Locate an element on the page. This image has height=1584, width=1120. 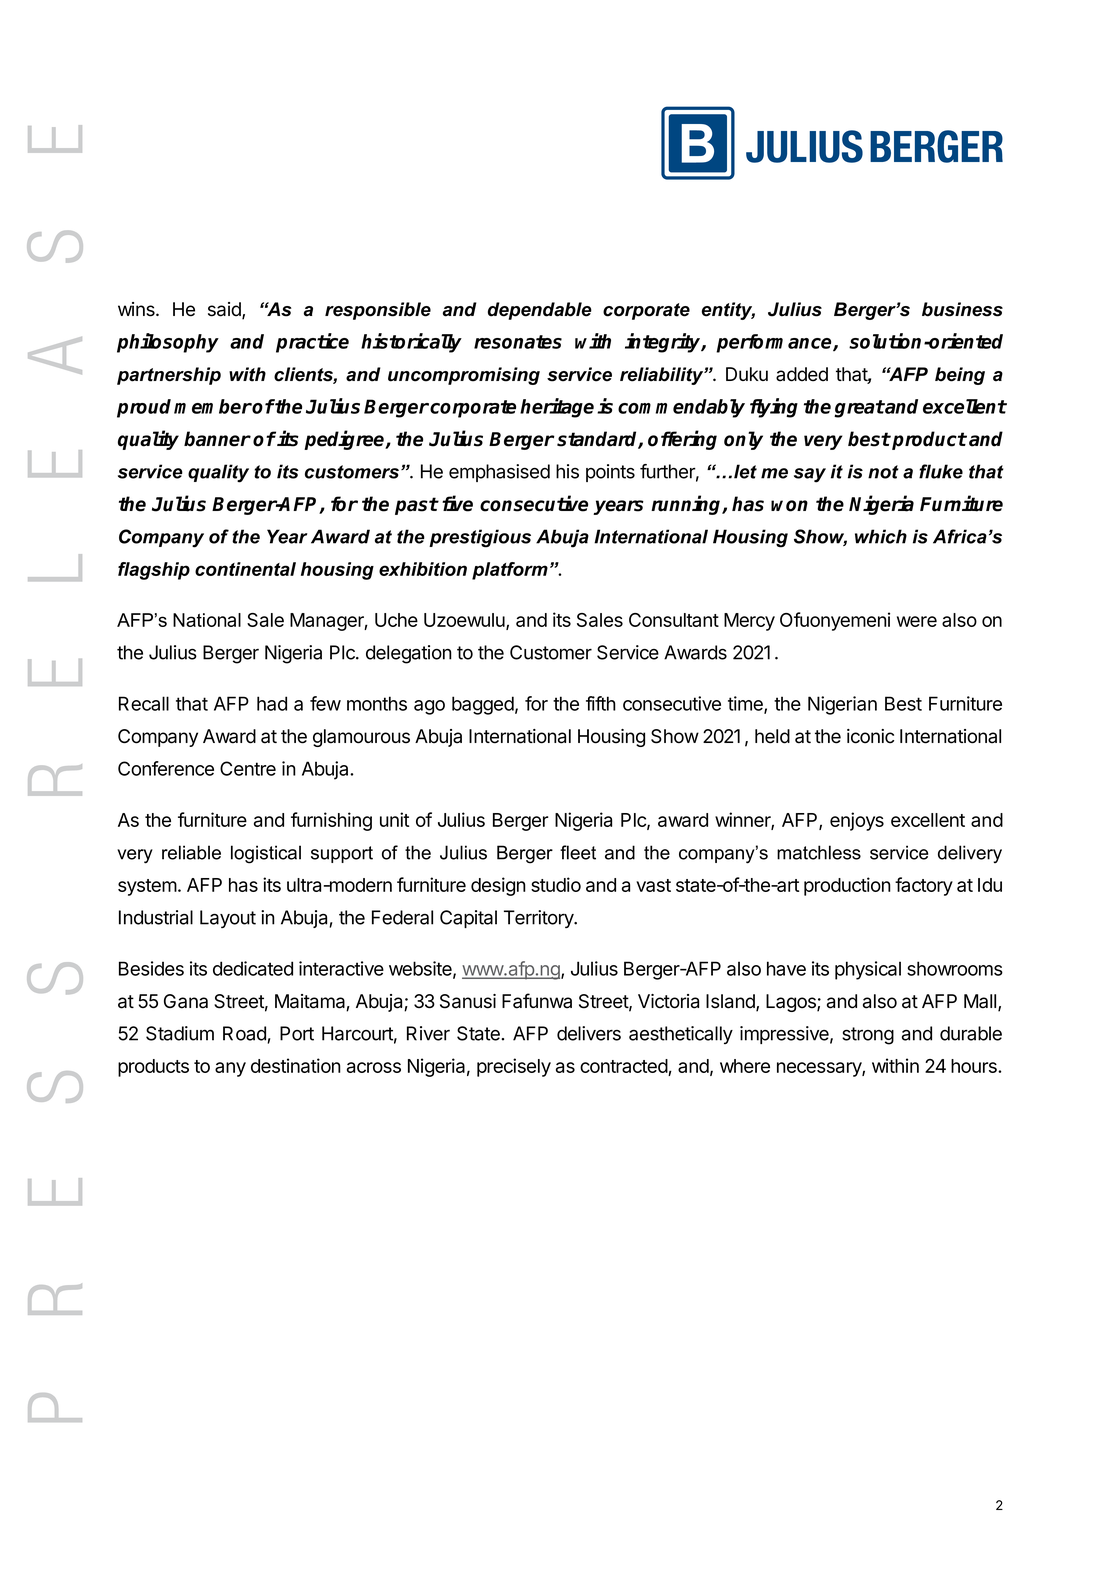
said is located at coordinates (225, 310).
